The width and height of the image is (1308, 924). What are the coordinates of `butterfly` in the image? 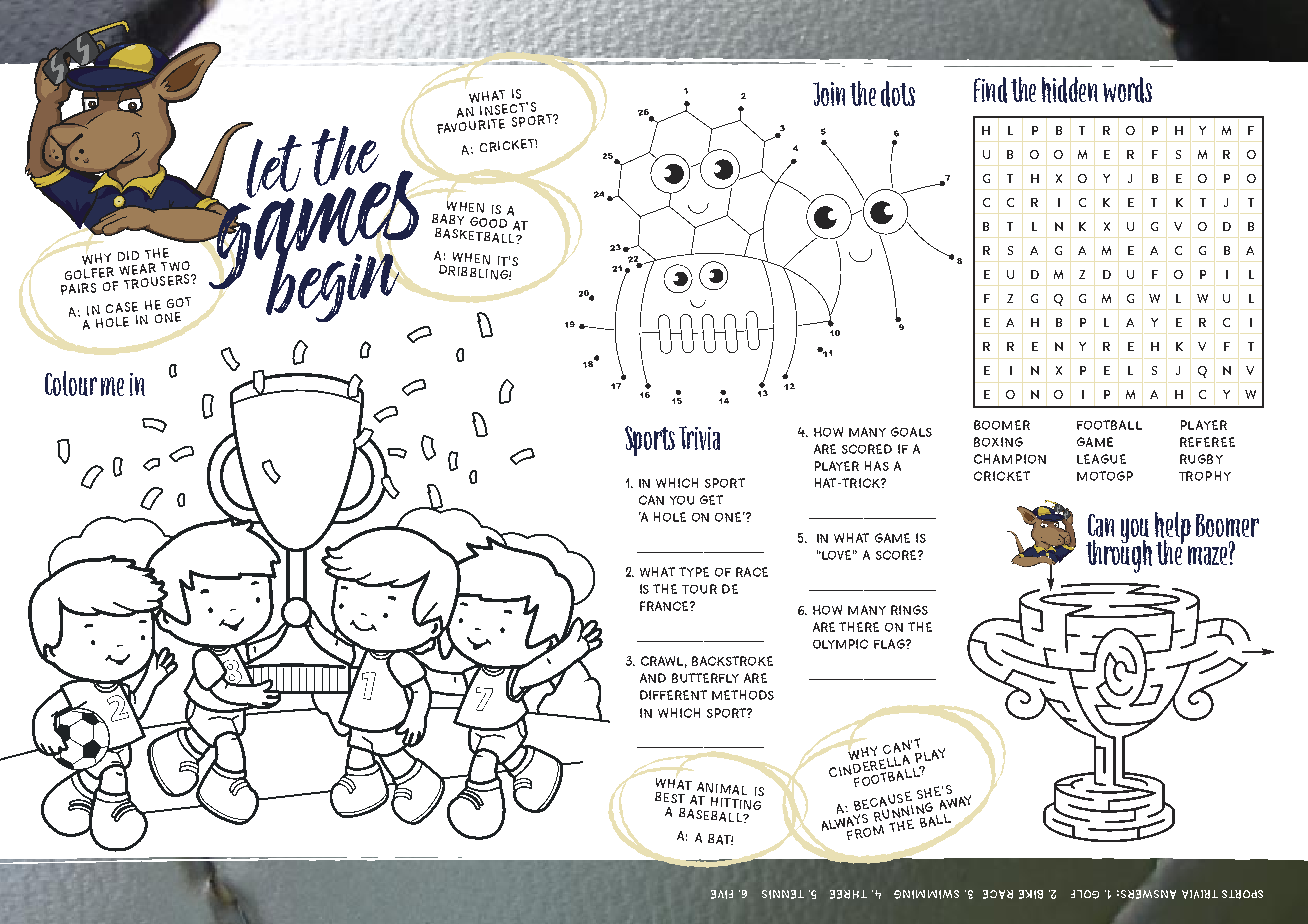 It's located at (705, 678).
